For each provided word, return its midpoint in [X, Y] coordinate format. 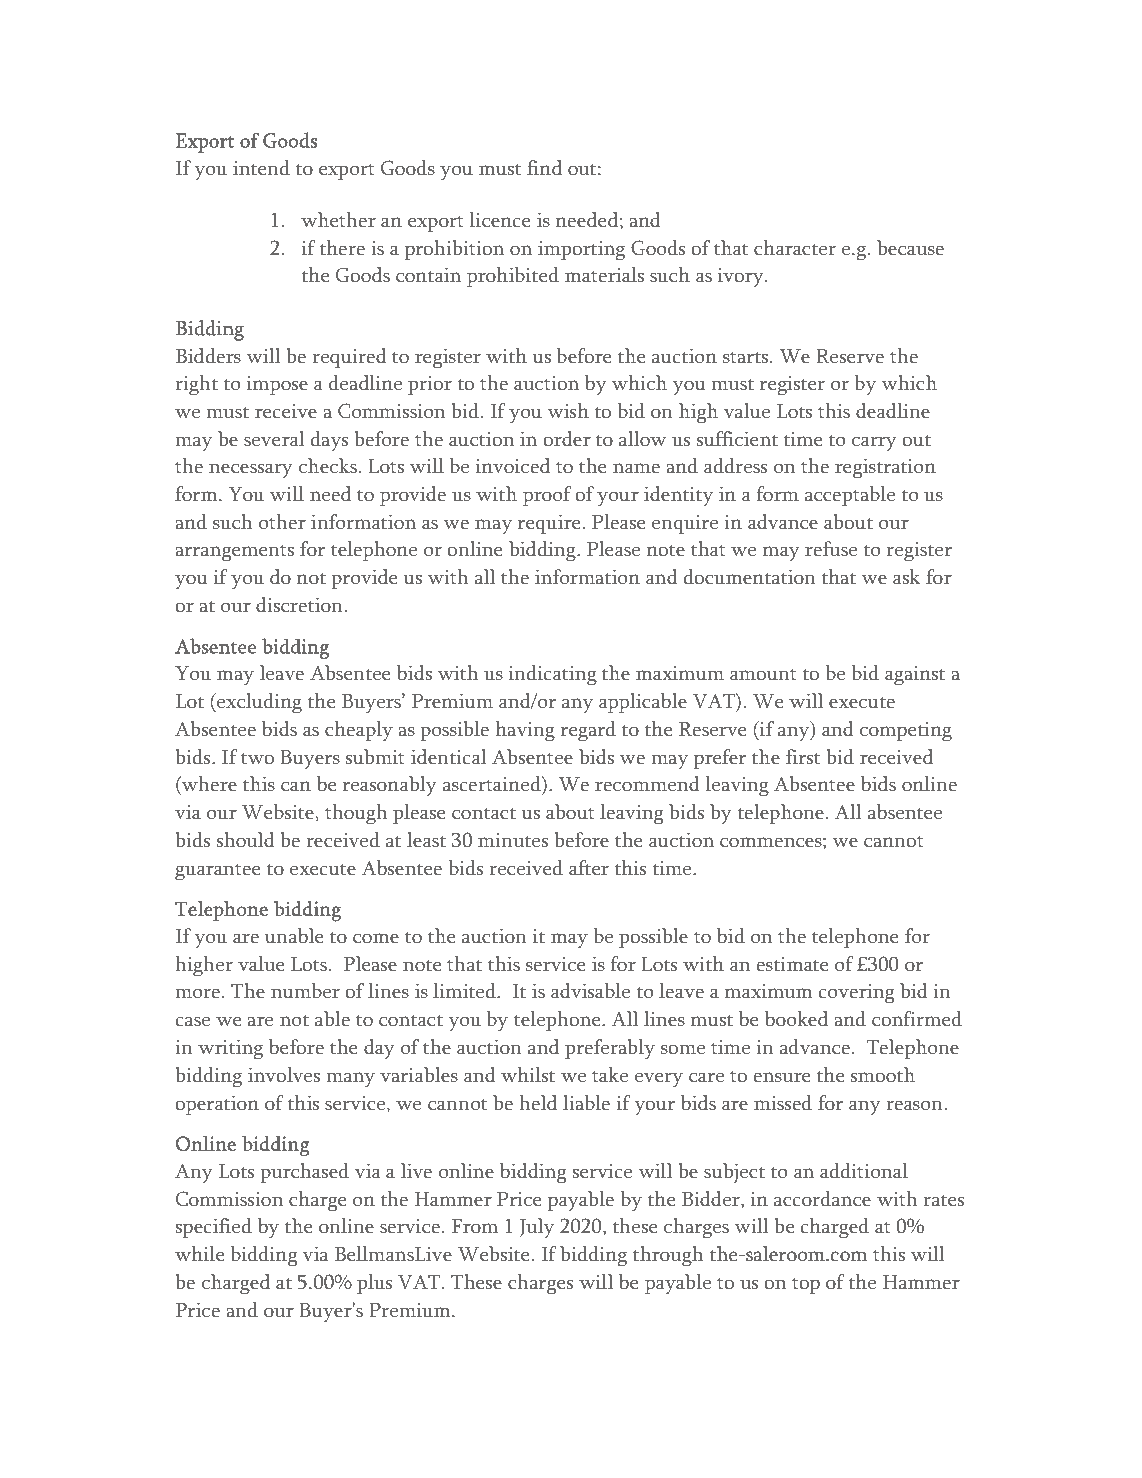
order [567, 439]
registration [885, 469]
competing [906, 732]
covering [856, 994]
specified [213, 1228]
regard [588, 731]
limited [465, 991]
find [544, 167]
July [537, 1228]
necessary [251, 470]
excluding [258, 703]
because [910, 248]
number [305, 991]
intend [261, 168]
